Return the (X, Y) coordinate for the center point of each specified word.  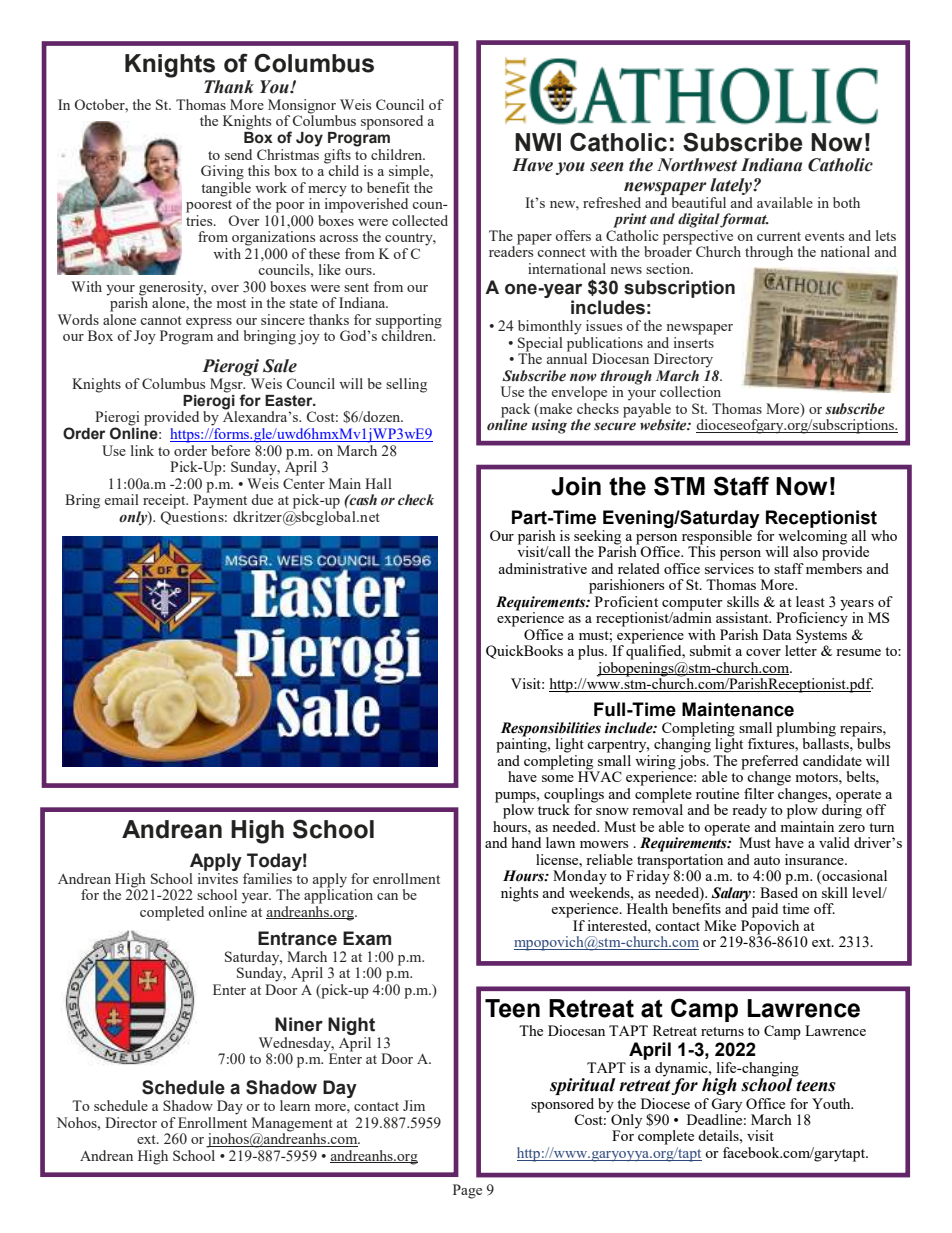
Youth (832, 1103)
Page (467, 1191)
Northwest (697, 165)
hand (526, 842)
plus (592, 652)
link (142, 450)
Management (292, 1124)
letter (801, 649)
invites (218, 877)
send (238, 154)
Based (779, 891)
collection (690, 391)
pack (515, 410)
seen (607, 167)
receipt (165, 501)
